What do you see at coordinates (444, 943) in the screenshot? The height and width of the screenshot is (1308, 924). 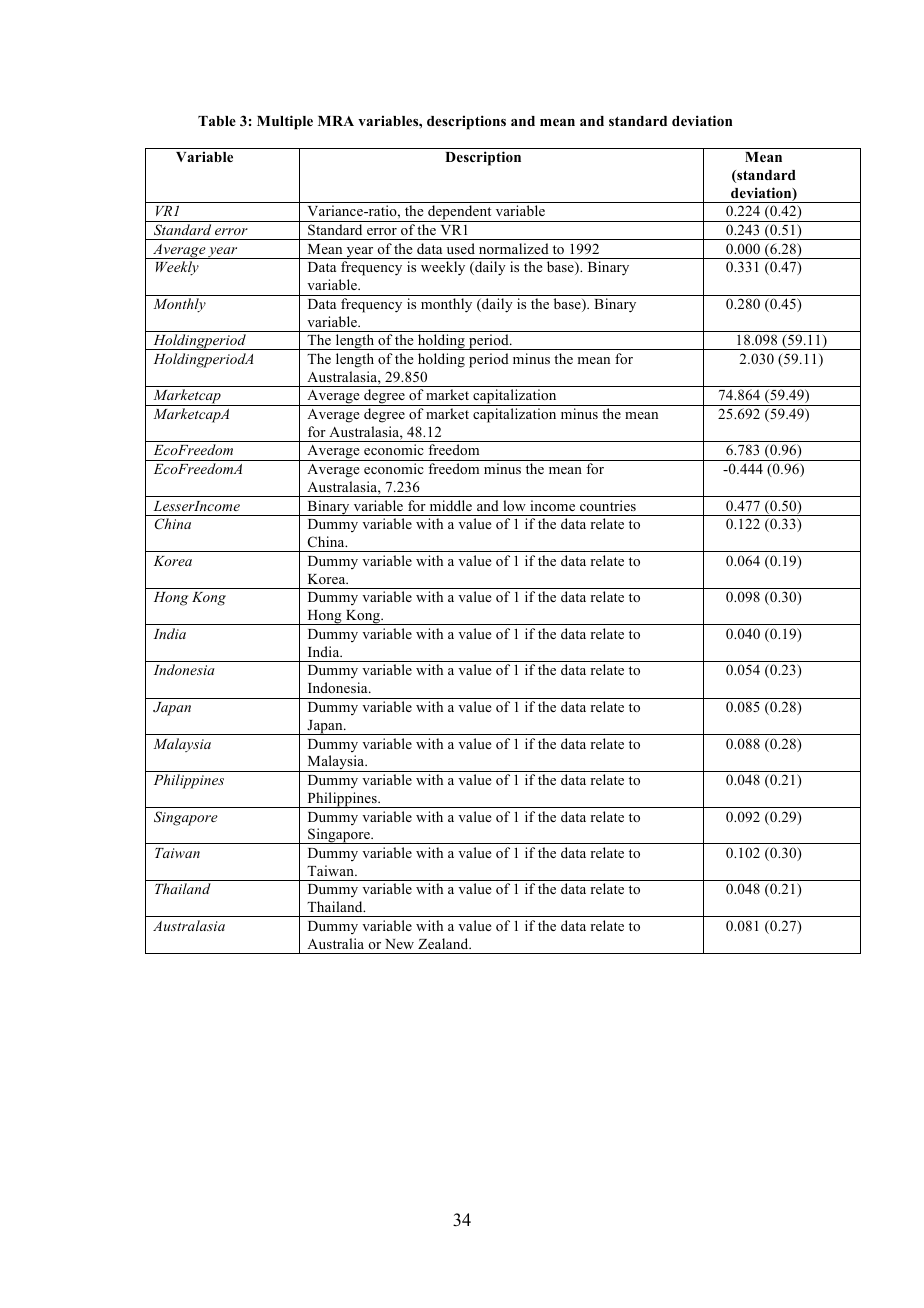 I see `Zealand` at bounding box center [444, 943].
